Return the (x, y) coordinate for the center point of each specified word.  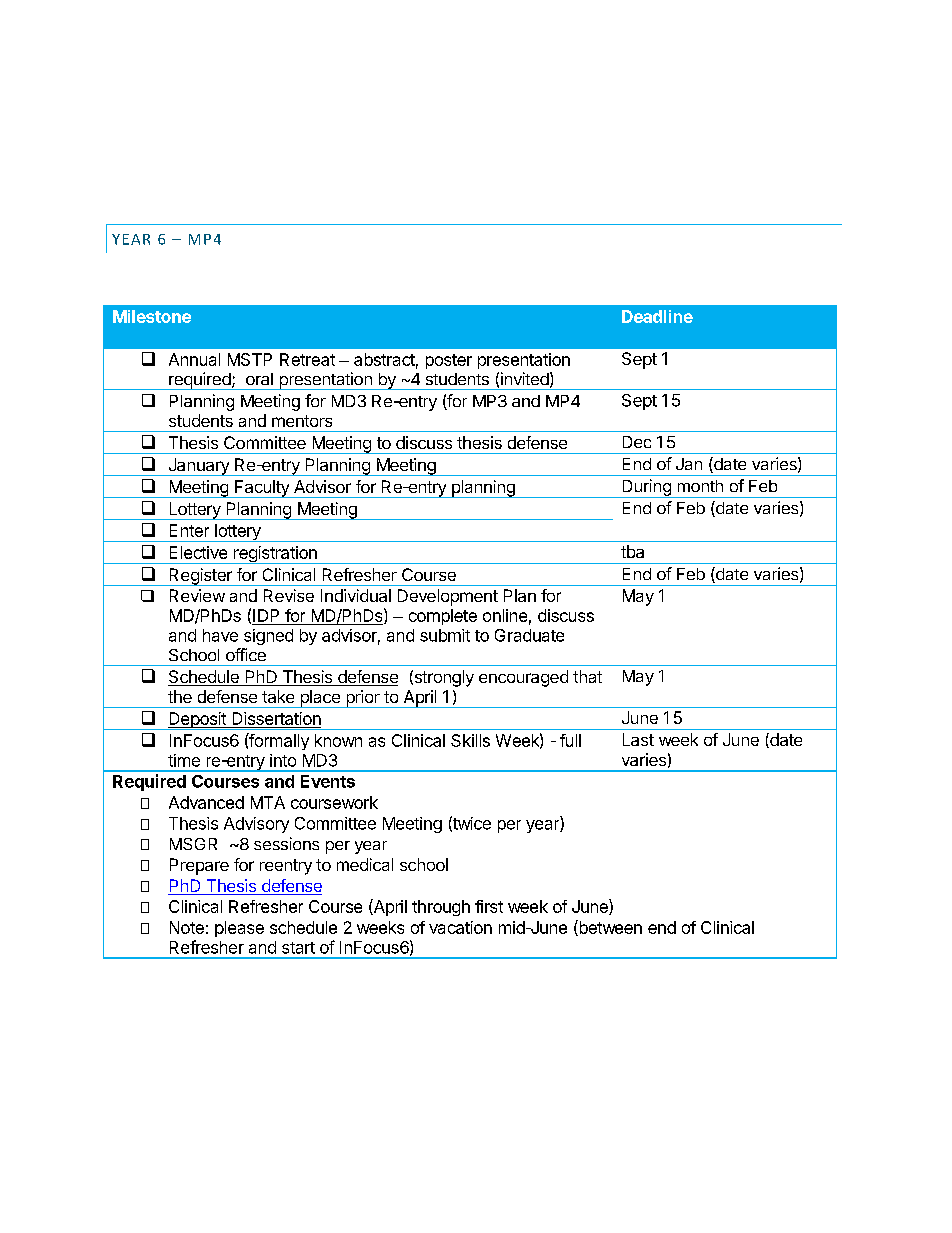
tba (632, 551)
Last (638, 739)
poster (449, 361)
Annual (194, 359)
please (239, 929)
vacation (460, 927)
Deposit (197, 721)
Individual (356, 595)
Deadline (657, 316)
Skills (470, 740)
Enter (189, 530)
